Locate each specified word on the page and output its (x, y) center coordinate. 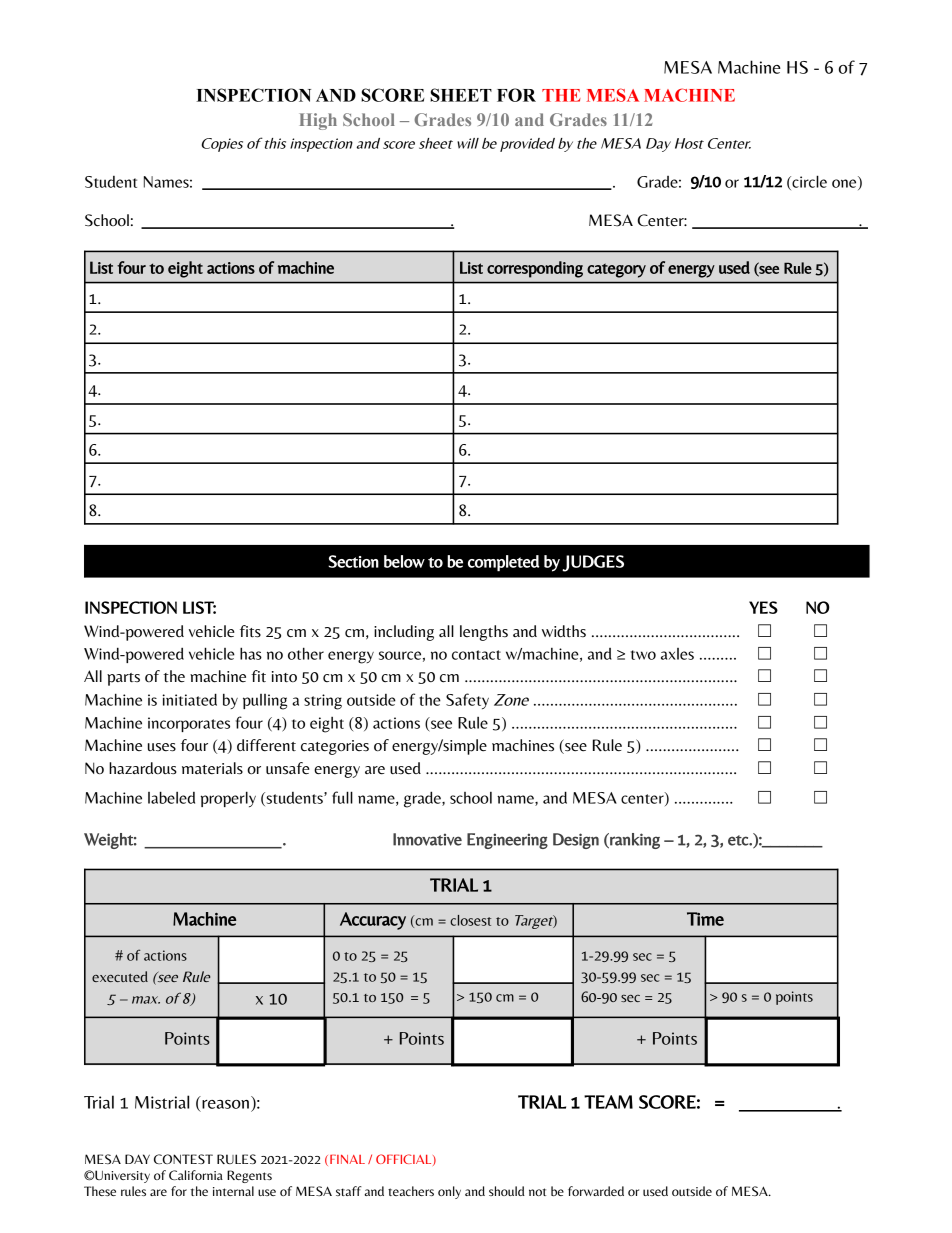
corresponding (535, 269)
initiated (189, 699)
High (318, 121)
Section (353, 561)
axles (677, 654)
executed (120, 976)
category (616, 270)
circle (808, 182)
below (404, 561)
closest (470, 920)
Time (705, 919)
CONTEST (183, 1159)
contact (476, 655)
